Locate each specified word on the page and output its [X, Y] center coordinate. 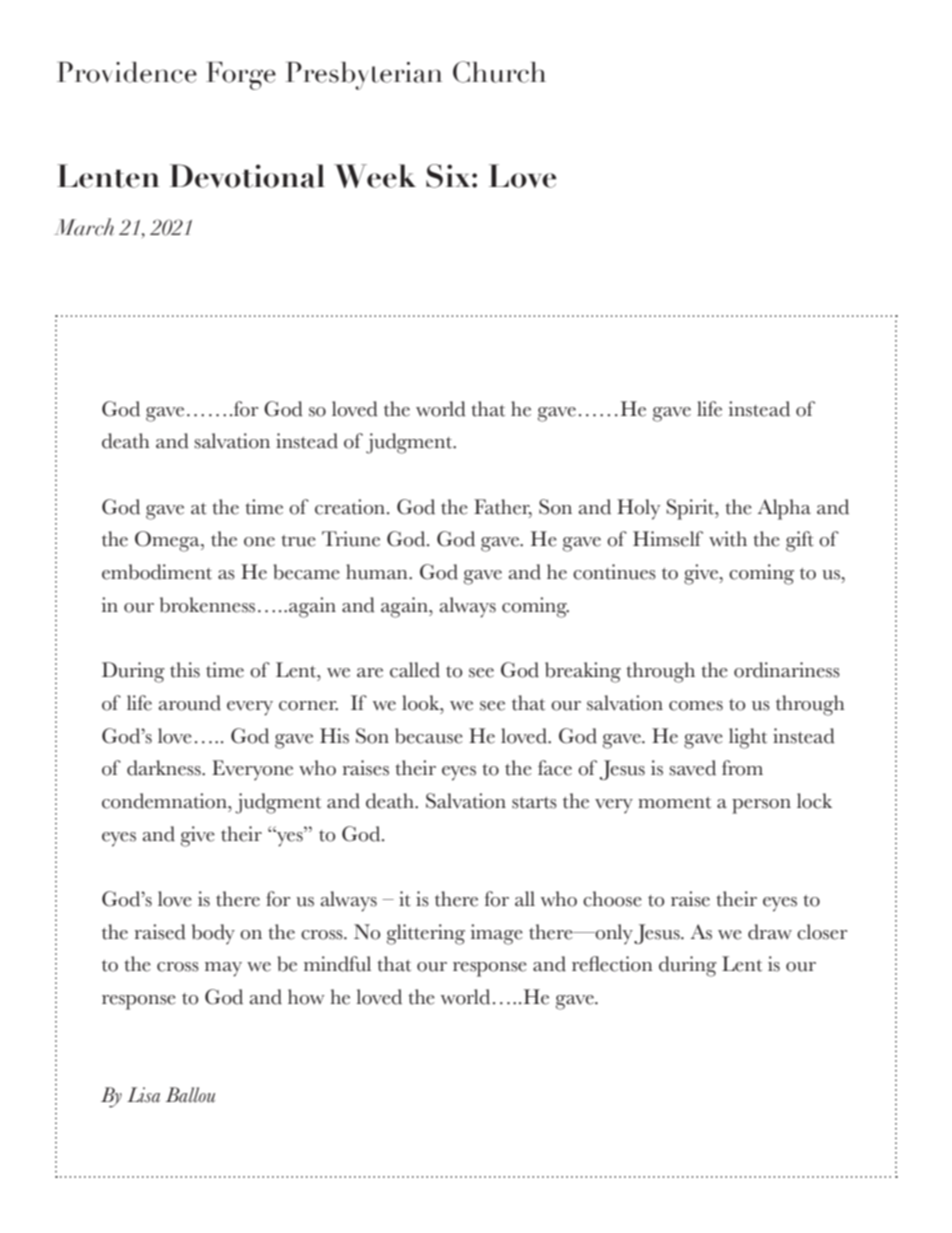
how [306, 997]
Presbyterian [363, 76]
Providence [127, 72]
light [748, 738]
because [429, 736]
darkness [165, 768]
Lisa [143, 1095]
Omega [168, 541]
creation [350, 507]
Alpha [784, 509]
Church [499, 72]
